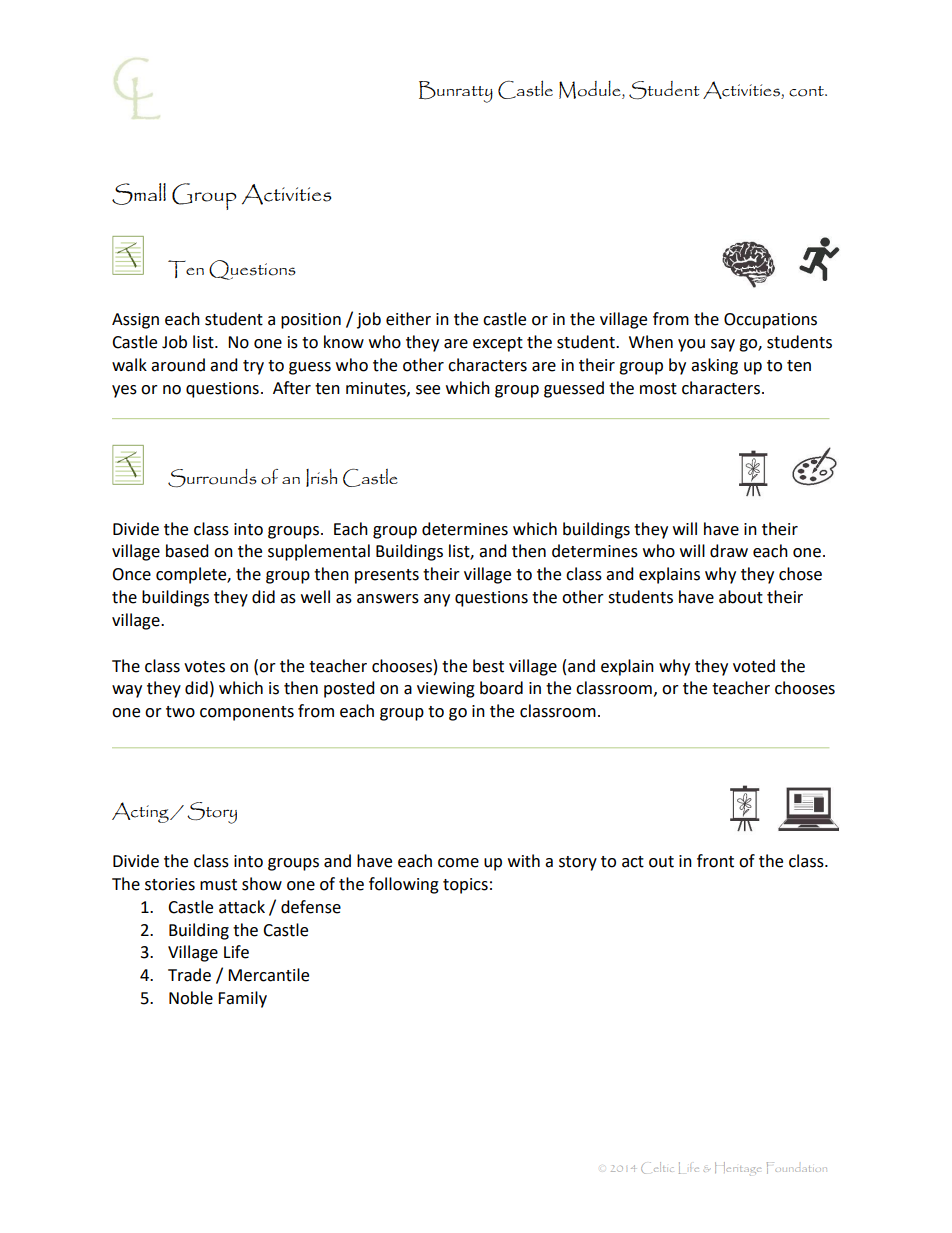  Describe the element at coordinates (465, 886) in the screenshot. I see `topics` at that location.
